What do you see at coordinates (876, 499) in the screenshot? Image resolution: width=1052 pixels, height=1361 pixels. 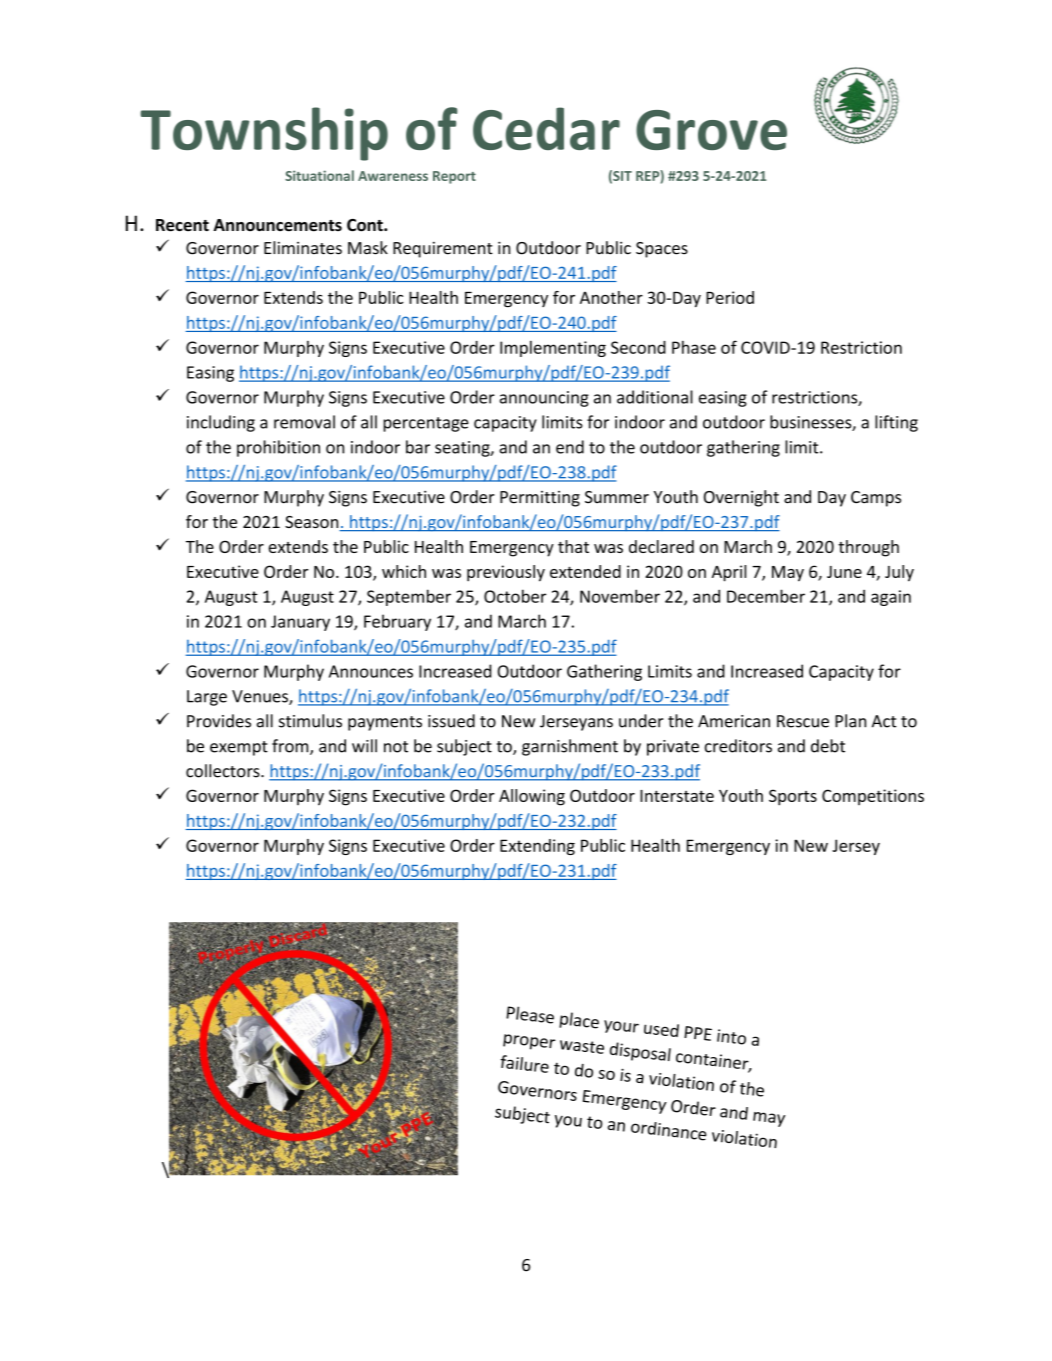 I see `Camps` at bounding box center [876, 499].
